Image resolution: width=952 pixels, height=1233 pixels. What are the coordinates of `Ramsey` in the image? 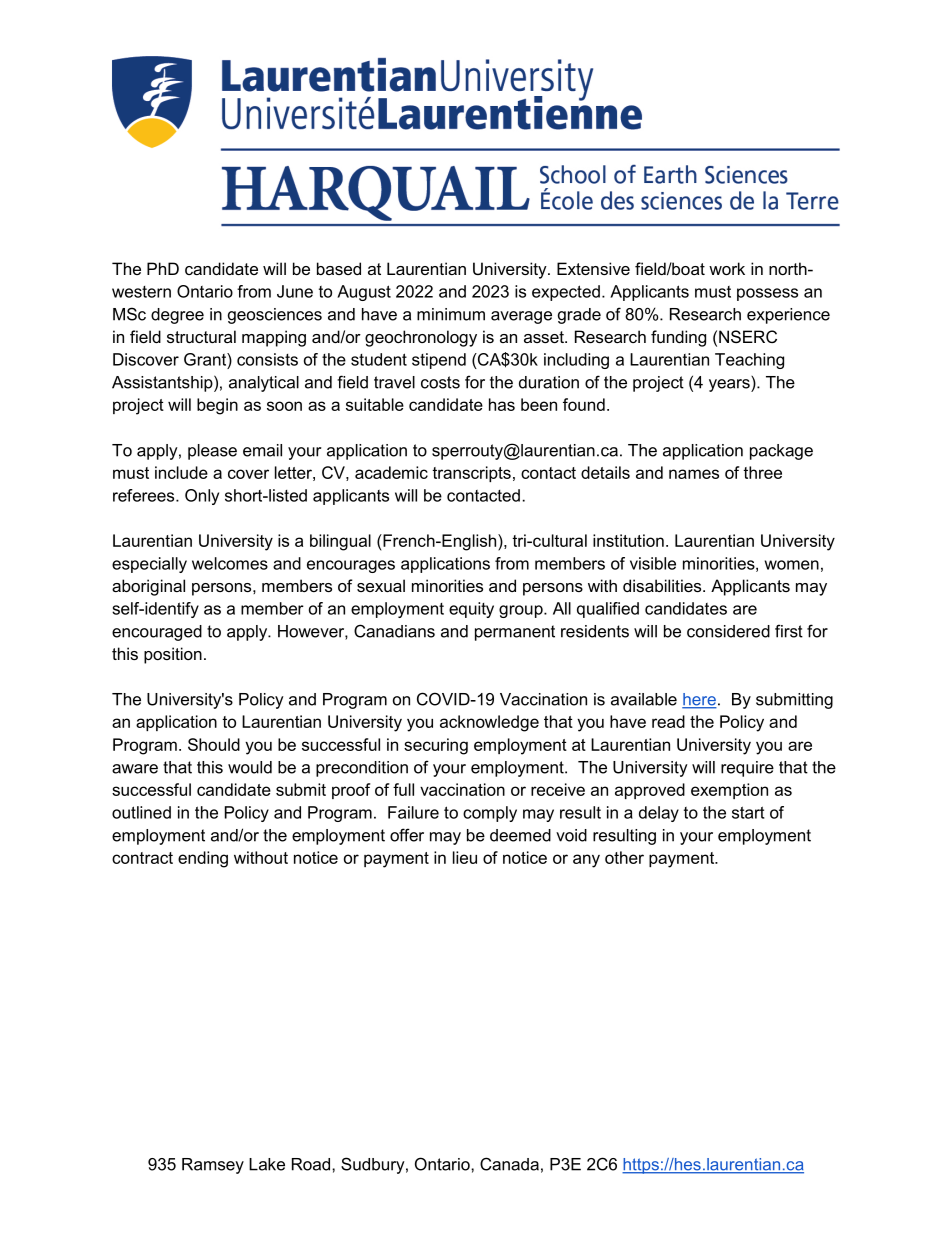 It's located at (213, 1166).
